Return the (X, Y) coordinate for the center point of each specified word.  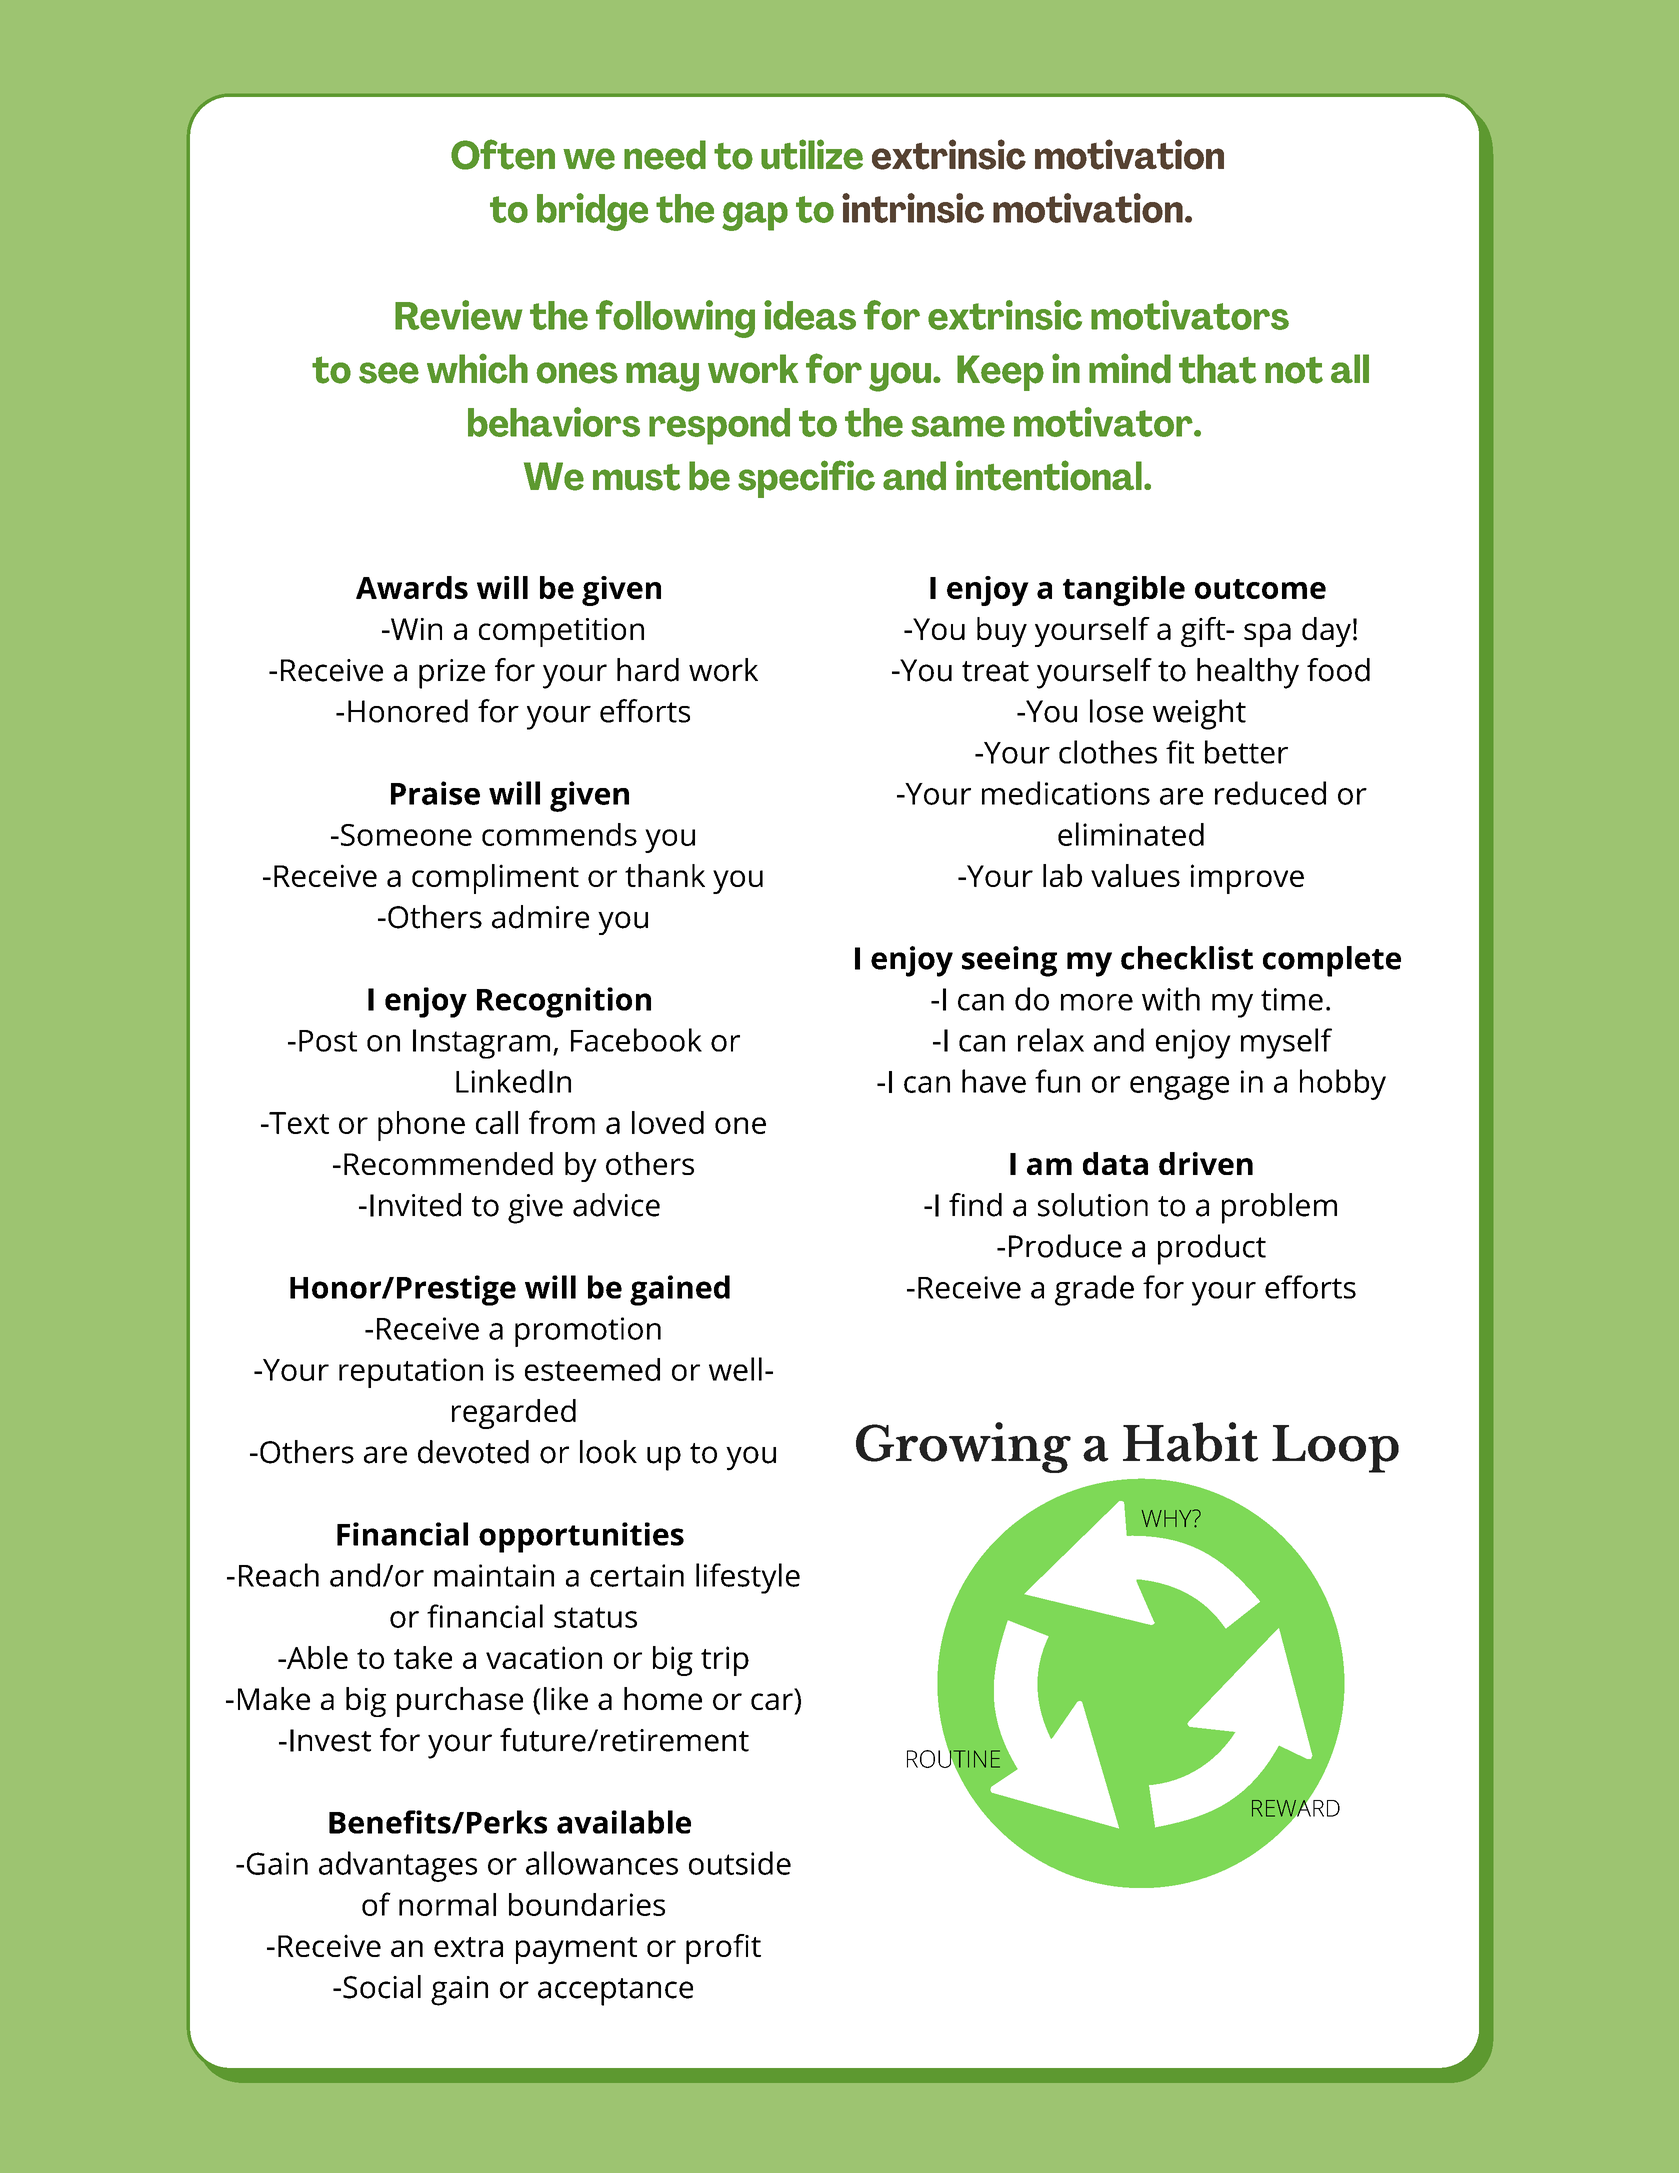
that (1217, 369)
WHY (1168, 1518)
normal (447, 1904)
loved (668, 1122)
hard (648, 670)
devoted (473, 1452)
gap (755, 216)
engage (1179, 1088)
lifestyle (748, 1578)
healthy (1248, 673)
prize (452, 674)
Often (503, 154)
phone (421, 1126)
